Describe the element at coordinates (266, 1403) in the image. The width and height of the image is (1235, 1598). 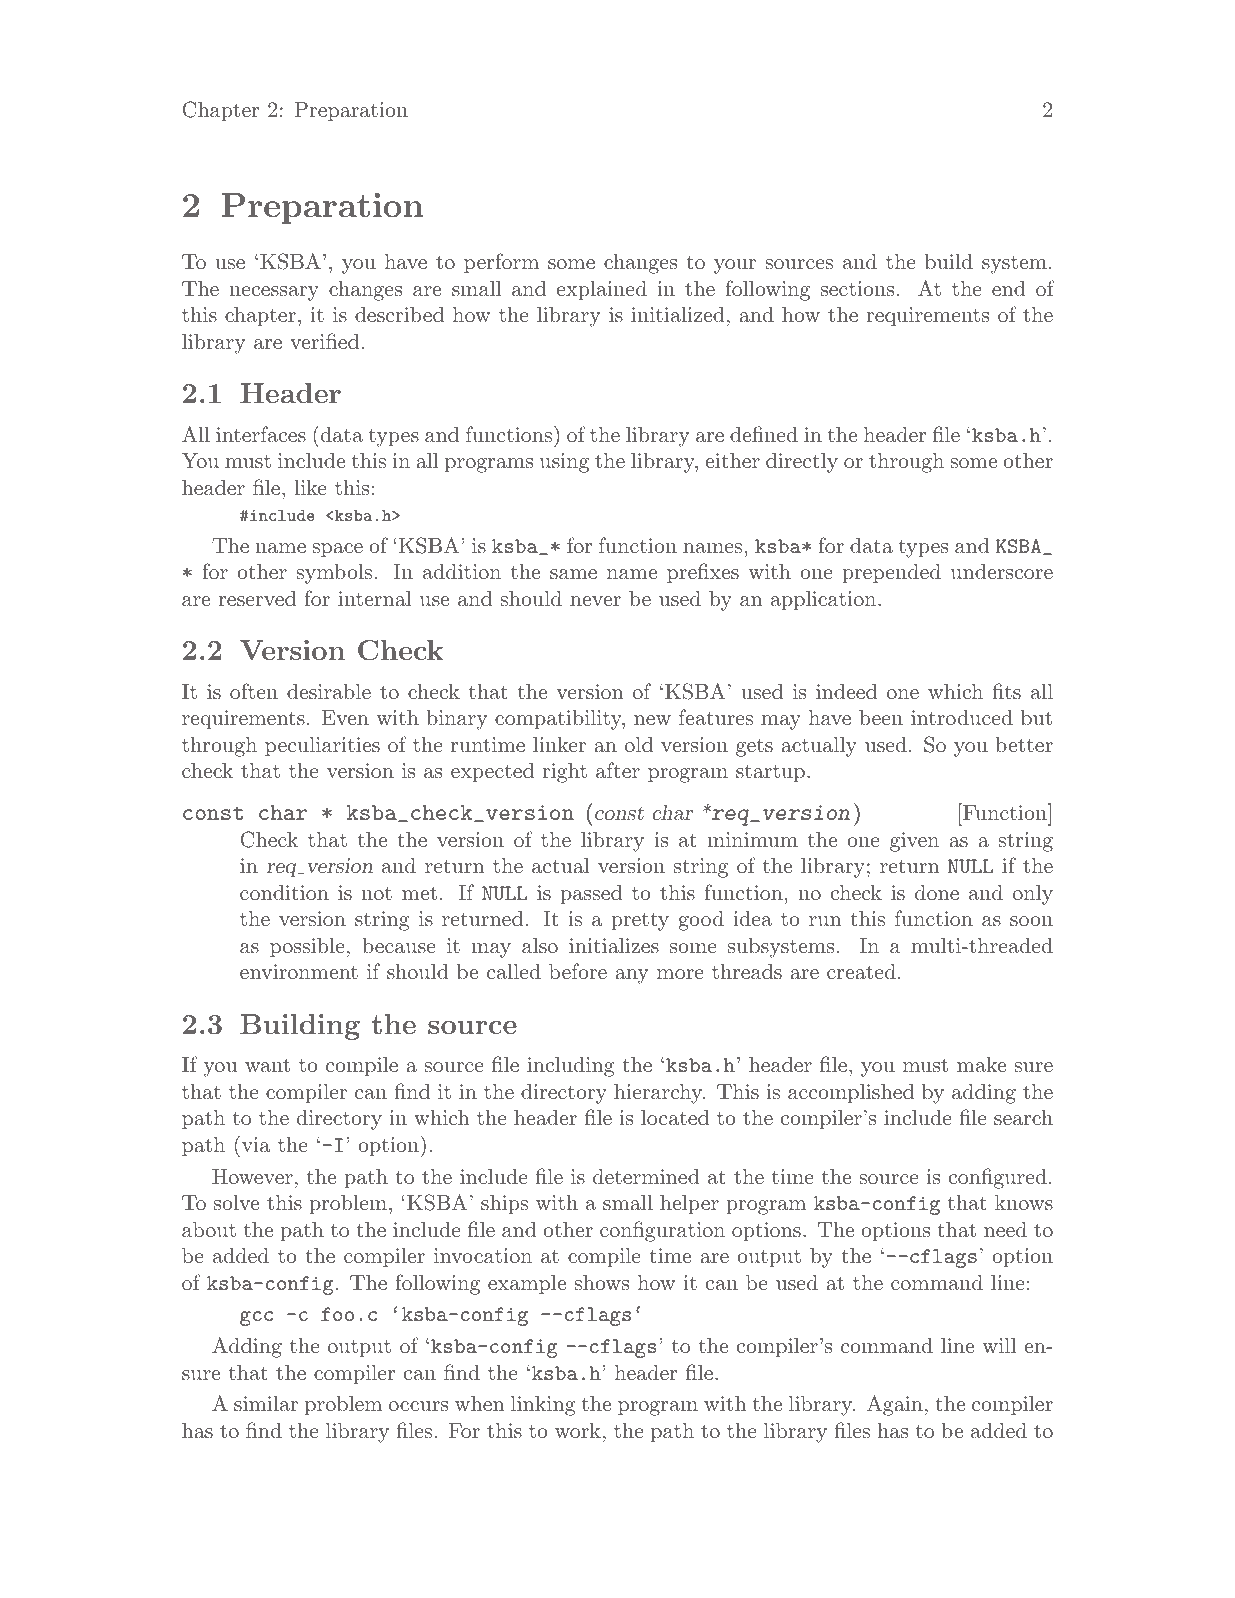
I see `similar` at that location.
